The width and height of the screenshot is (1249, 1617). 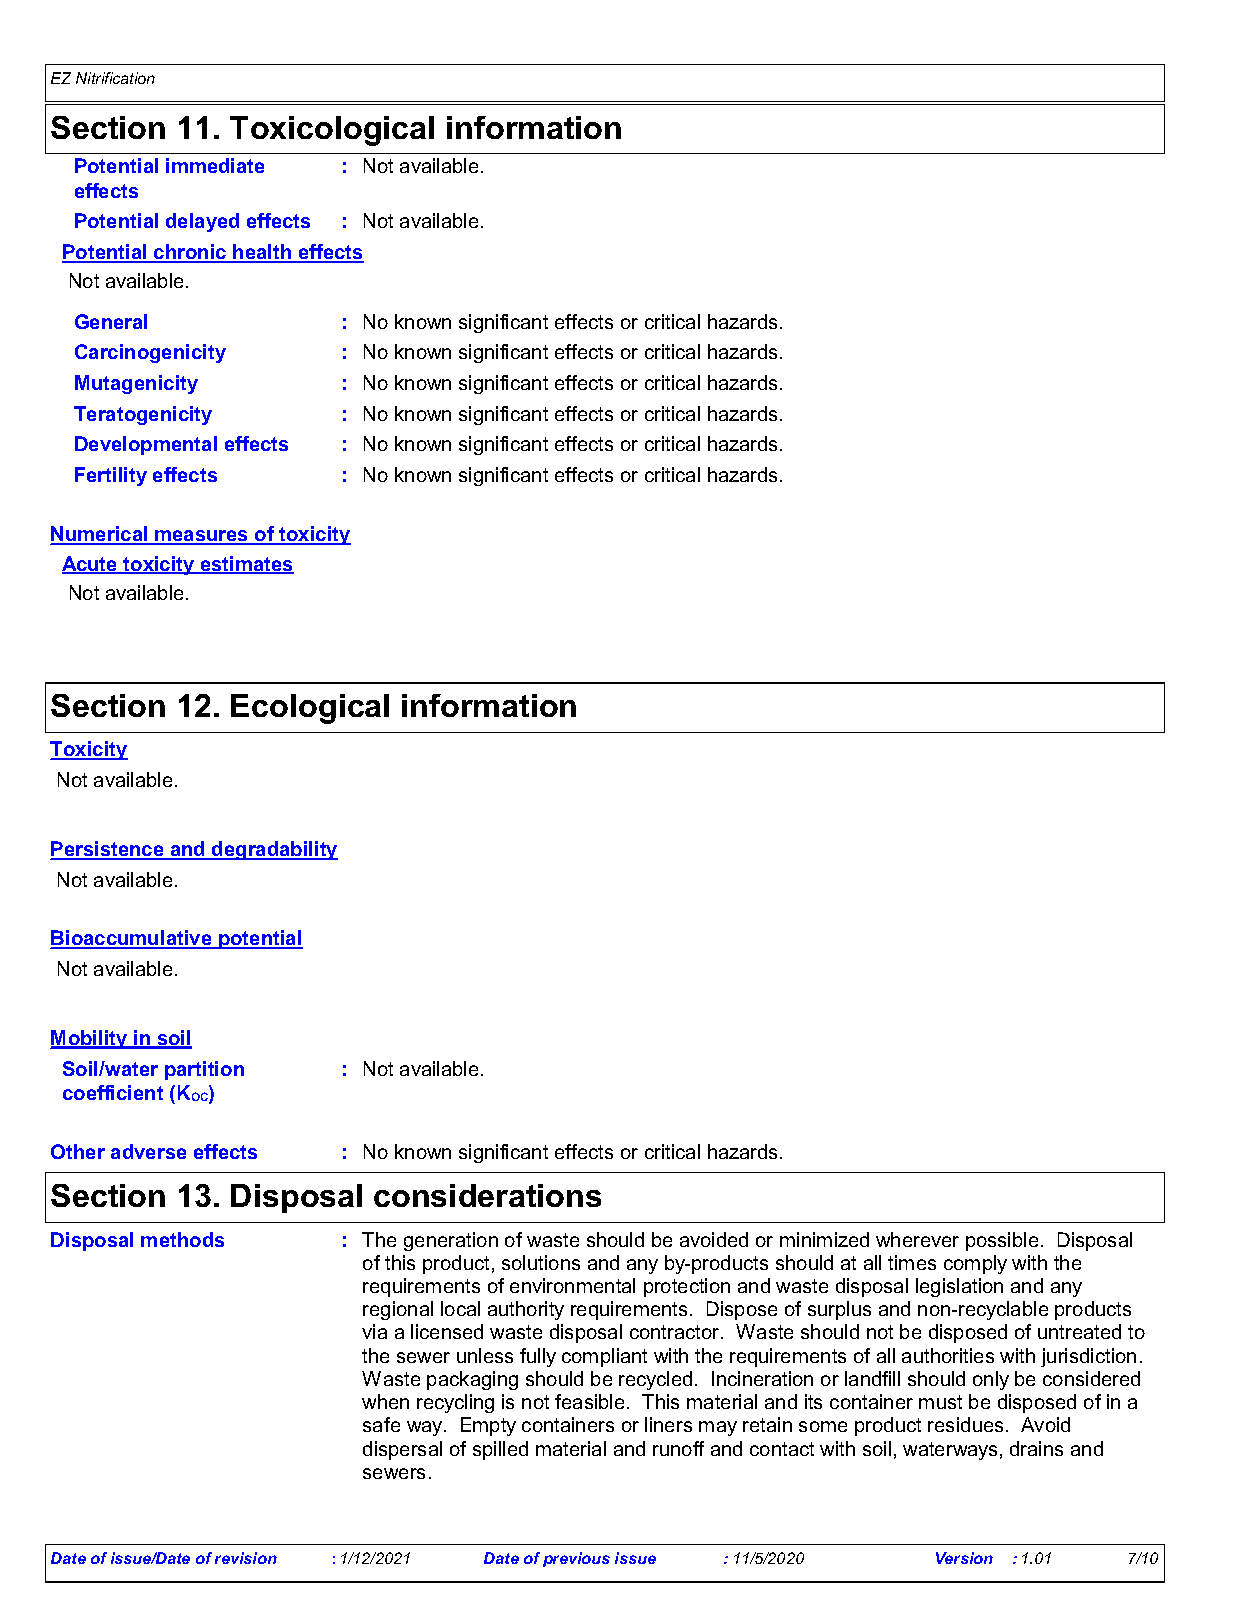 What do you see at coordinates (310, 709) in the screenshot?
I see `Ecological` at bounding box center [310, 709].
